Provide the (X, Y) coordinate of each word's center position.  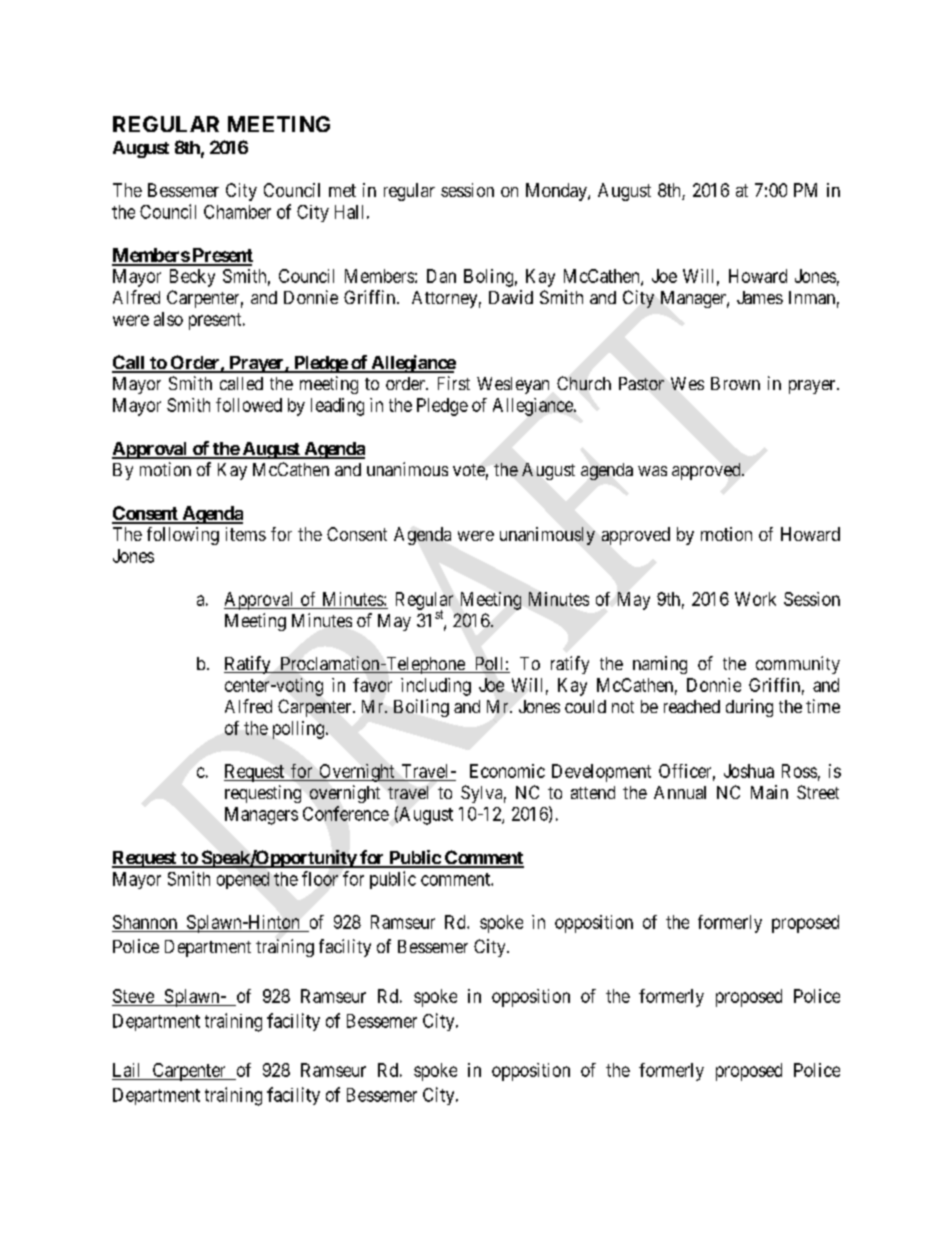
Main (769, 792)
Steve (134, 997)
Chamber (237, 212)
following (183, 536)
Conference (346, 813)
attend (593, 792)
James (760, 297)
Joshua (749, 771)
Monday (557, 192)
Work (755, 599)
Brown (735, 383)
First (454, 383)
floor (320, 878)
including (436, 687)
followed (249, 405)
